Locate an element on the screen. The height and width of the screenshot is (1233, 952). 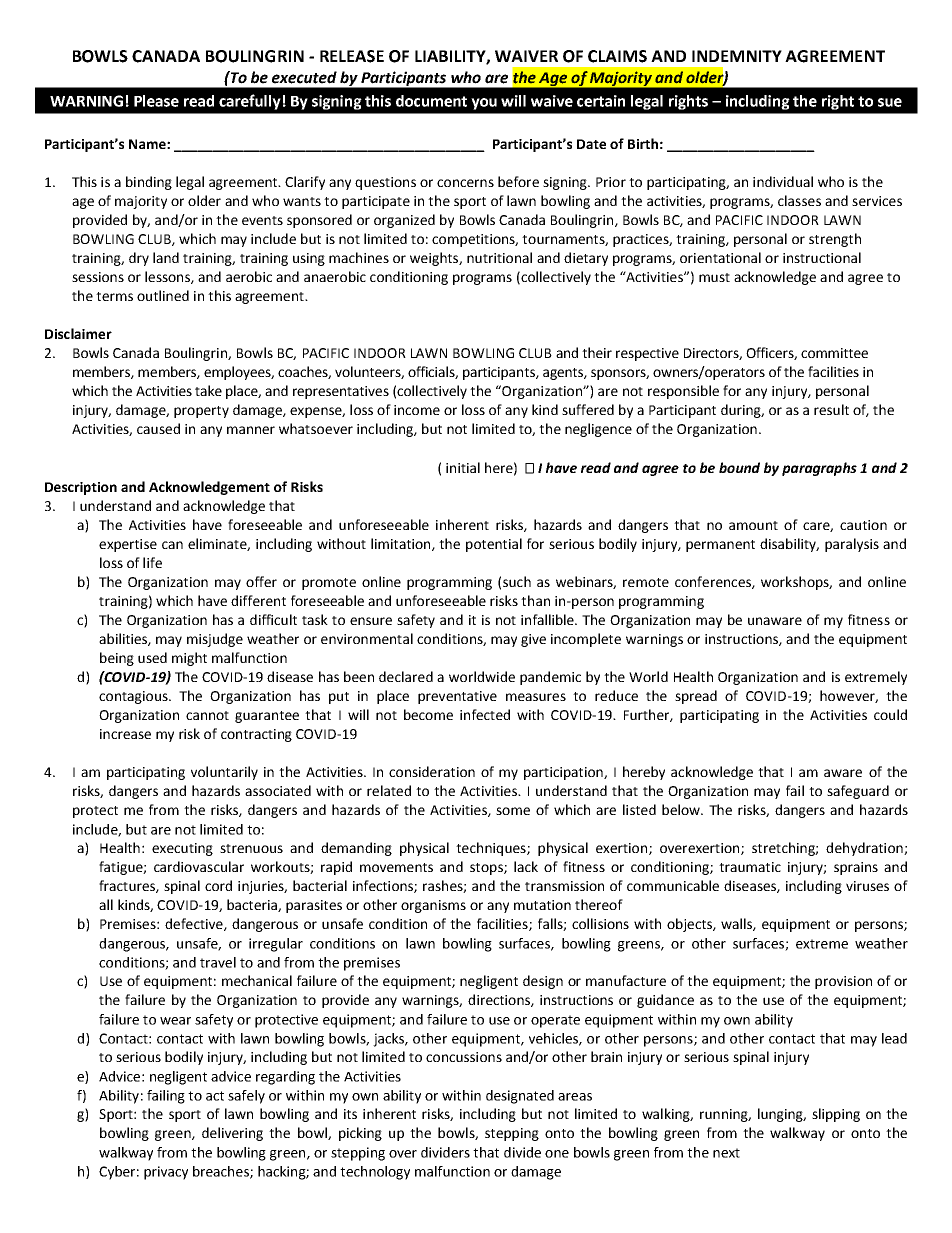
than is located at coordinates (535, 600).
